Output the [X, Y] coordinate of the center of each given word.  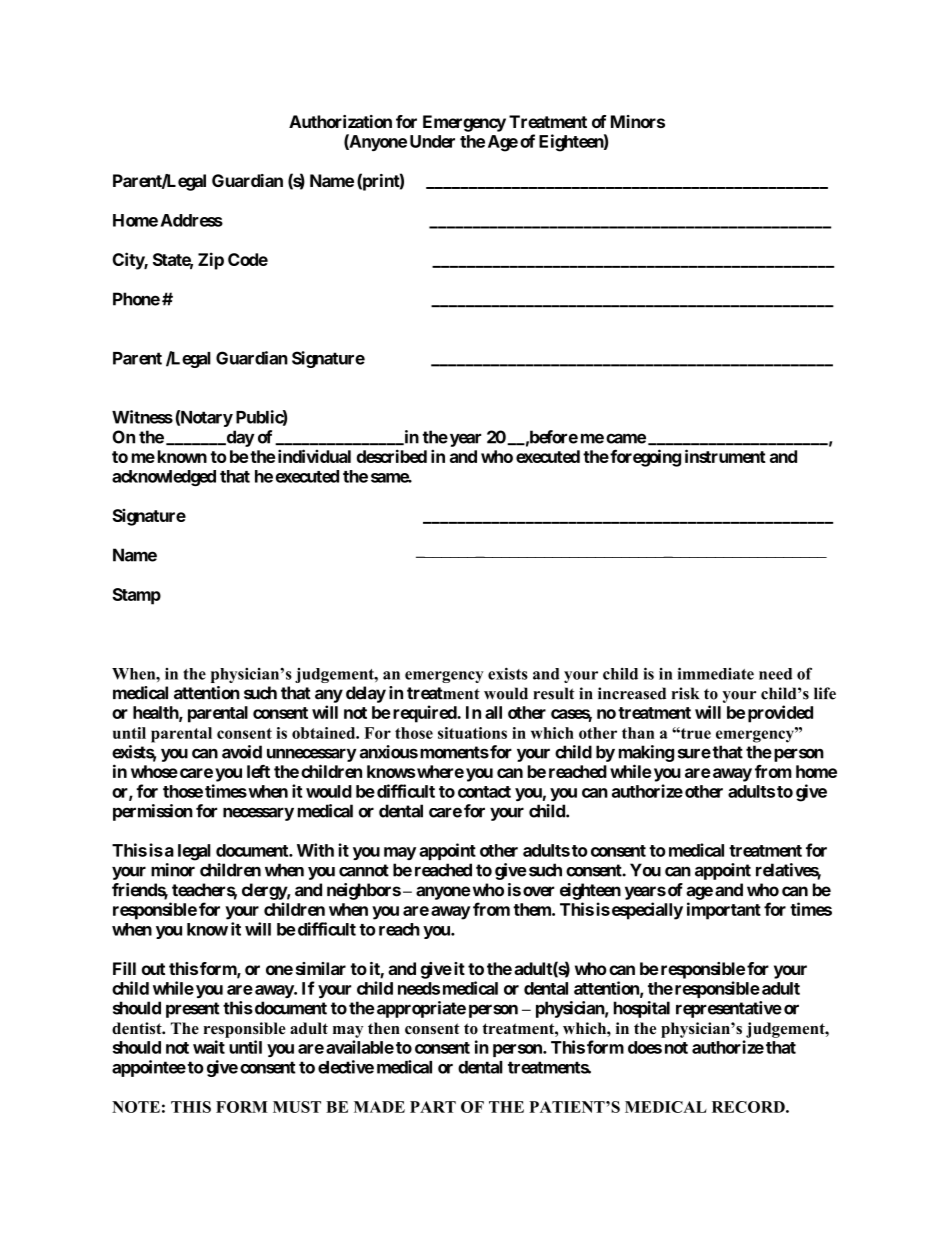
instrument [725, 456]
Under [432, 141]
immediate [716, 673]
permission [153, 812]
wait [209, 1047]
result [554, 693]
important [724, 911]
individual [314, 456]
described [392, 456]
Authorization [340, 121]
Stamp [136, 596]
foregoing [644, 458]
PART [433, 1107]
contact [484, 792]
